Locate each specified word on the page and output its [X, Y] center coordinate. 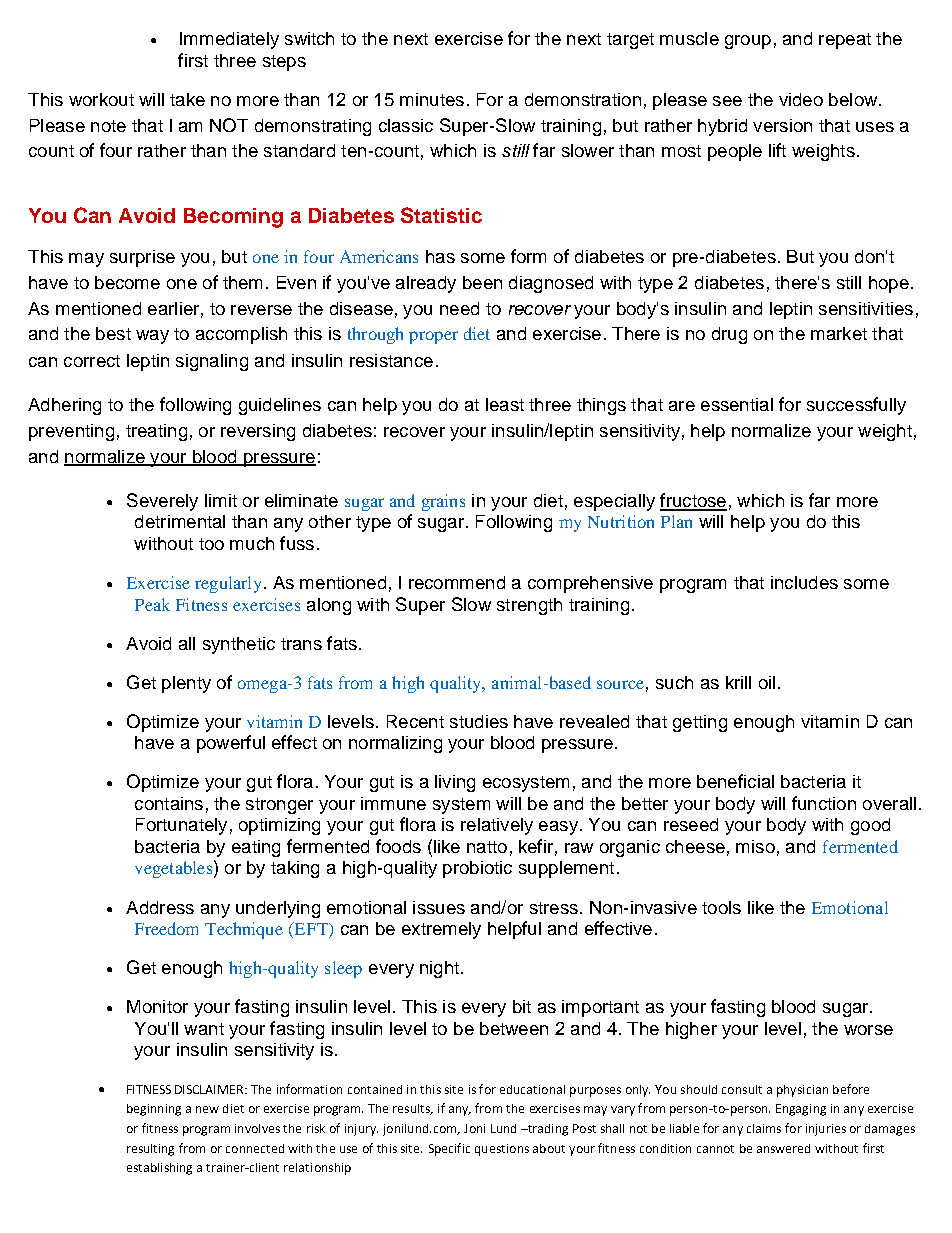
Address [160, 907]
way [152, 337]
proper [433, 337]
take [187, 99]
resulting [150, 1150]
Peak [152, 604]
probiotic [477, 869]
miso [755, 846]
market [839, 333]
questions [502, 1150]
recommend [457, 582]
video [801, 99]
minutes [432, 99]
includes [804, 582]
